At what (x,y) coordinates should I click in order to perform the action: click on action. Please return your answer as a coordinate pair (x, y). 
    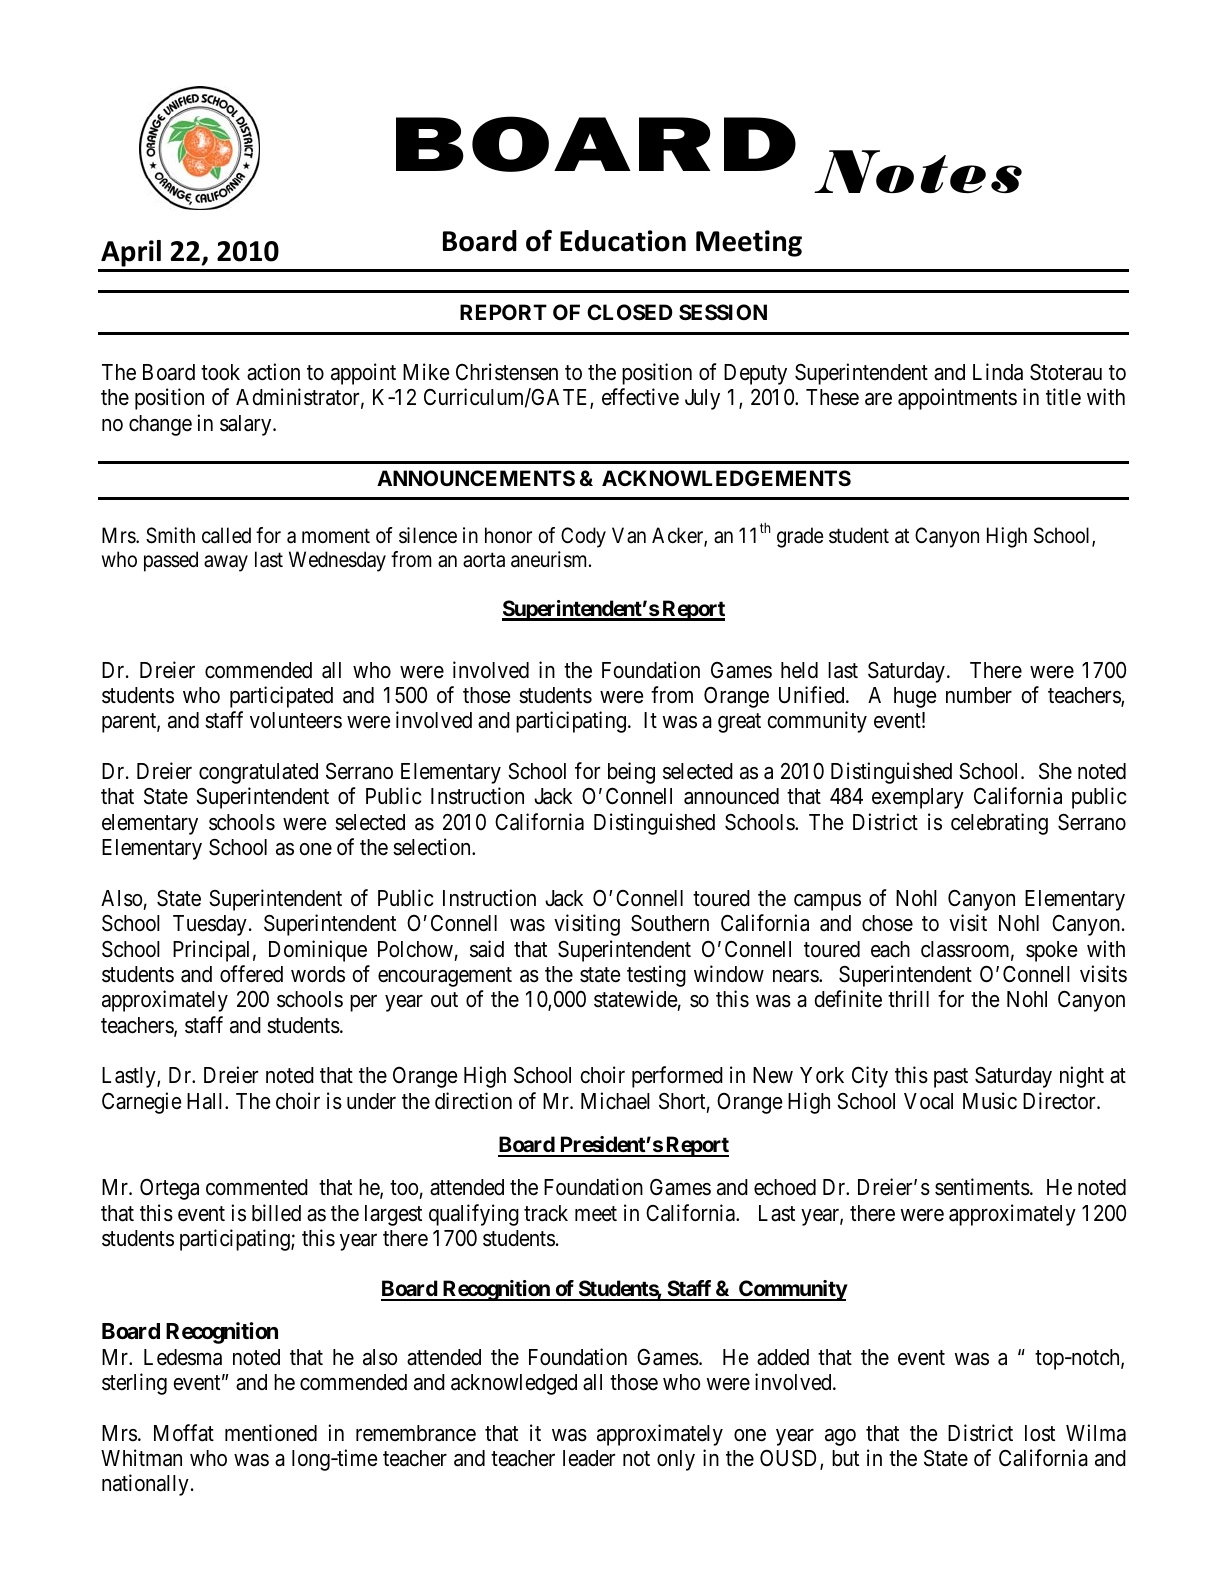
    Looking at the image, I should click on (273, 372).
